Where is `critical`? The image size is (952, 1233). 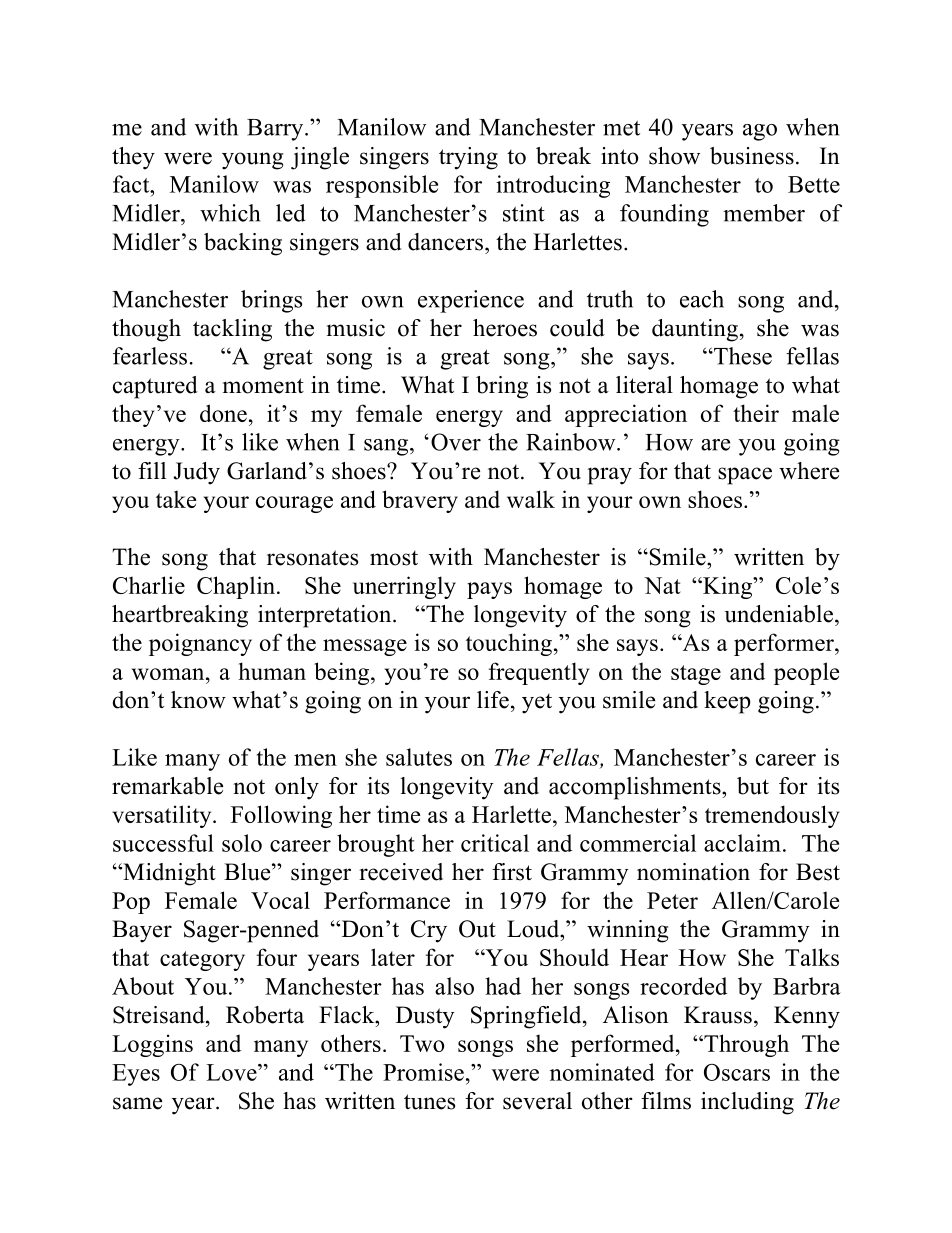
critical is located at coordinates (495, 843).
